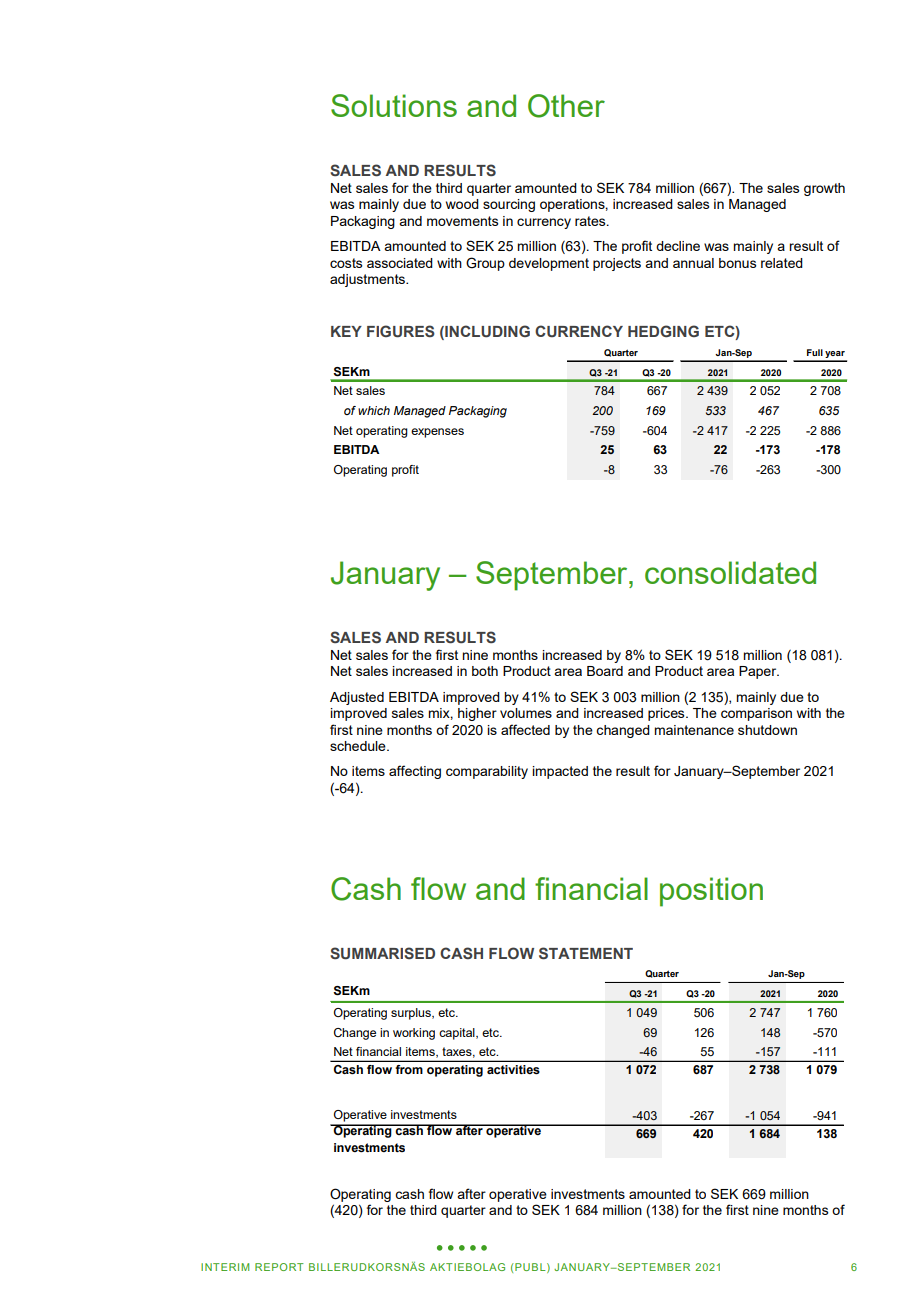  What do you see at coordinates (560, 772) in the document?
I see `impacted` at bounding box center [560, 772].
